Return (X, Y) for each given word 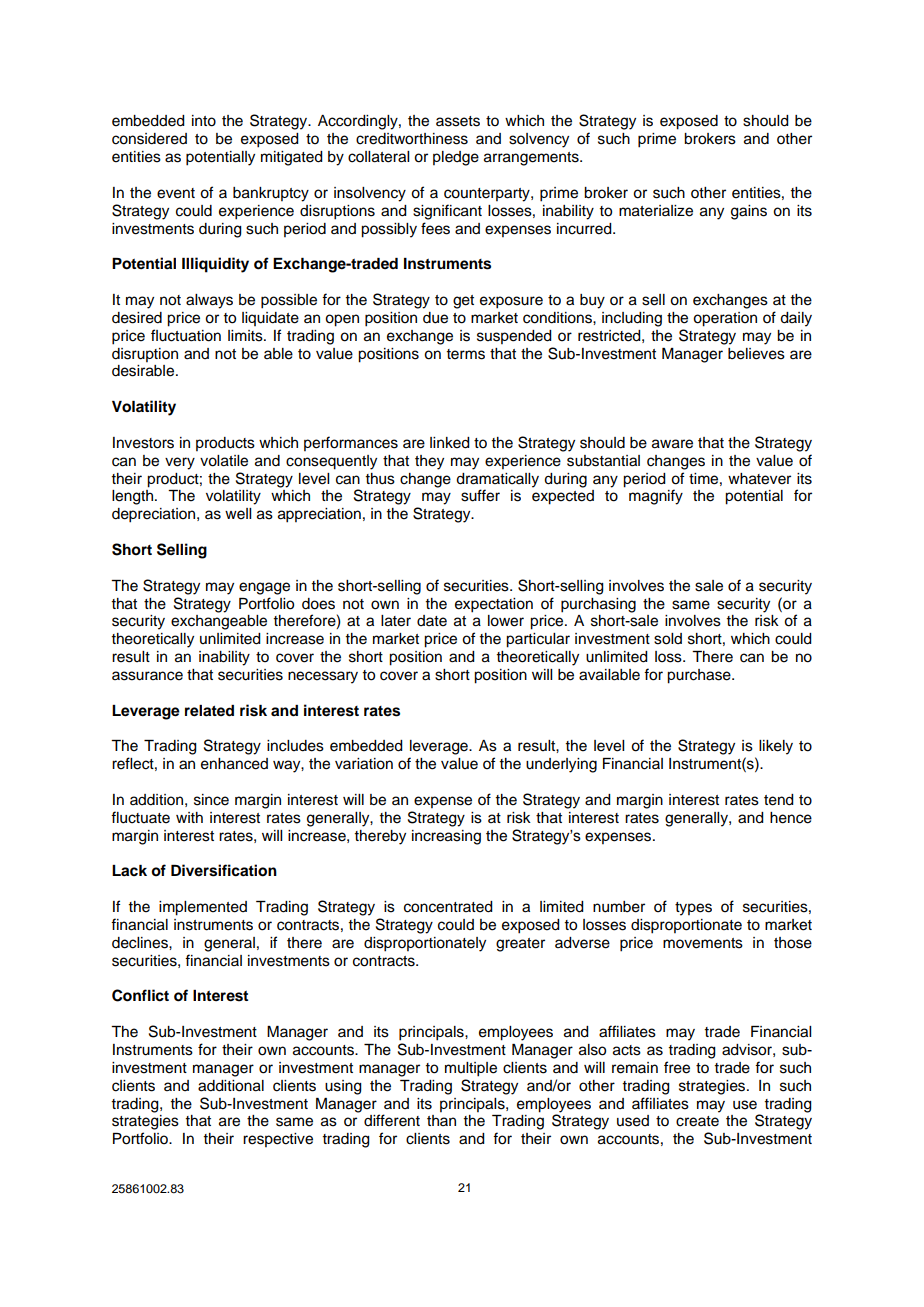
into (204, 121)
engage (264, 588)
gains (749, 212)
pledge (456, 158)
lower (506, 621)
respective (278, 1140)
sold (668, 639)
